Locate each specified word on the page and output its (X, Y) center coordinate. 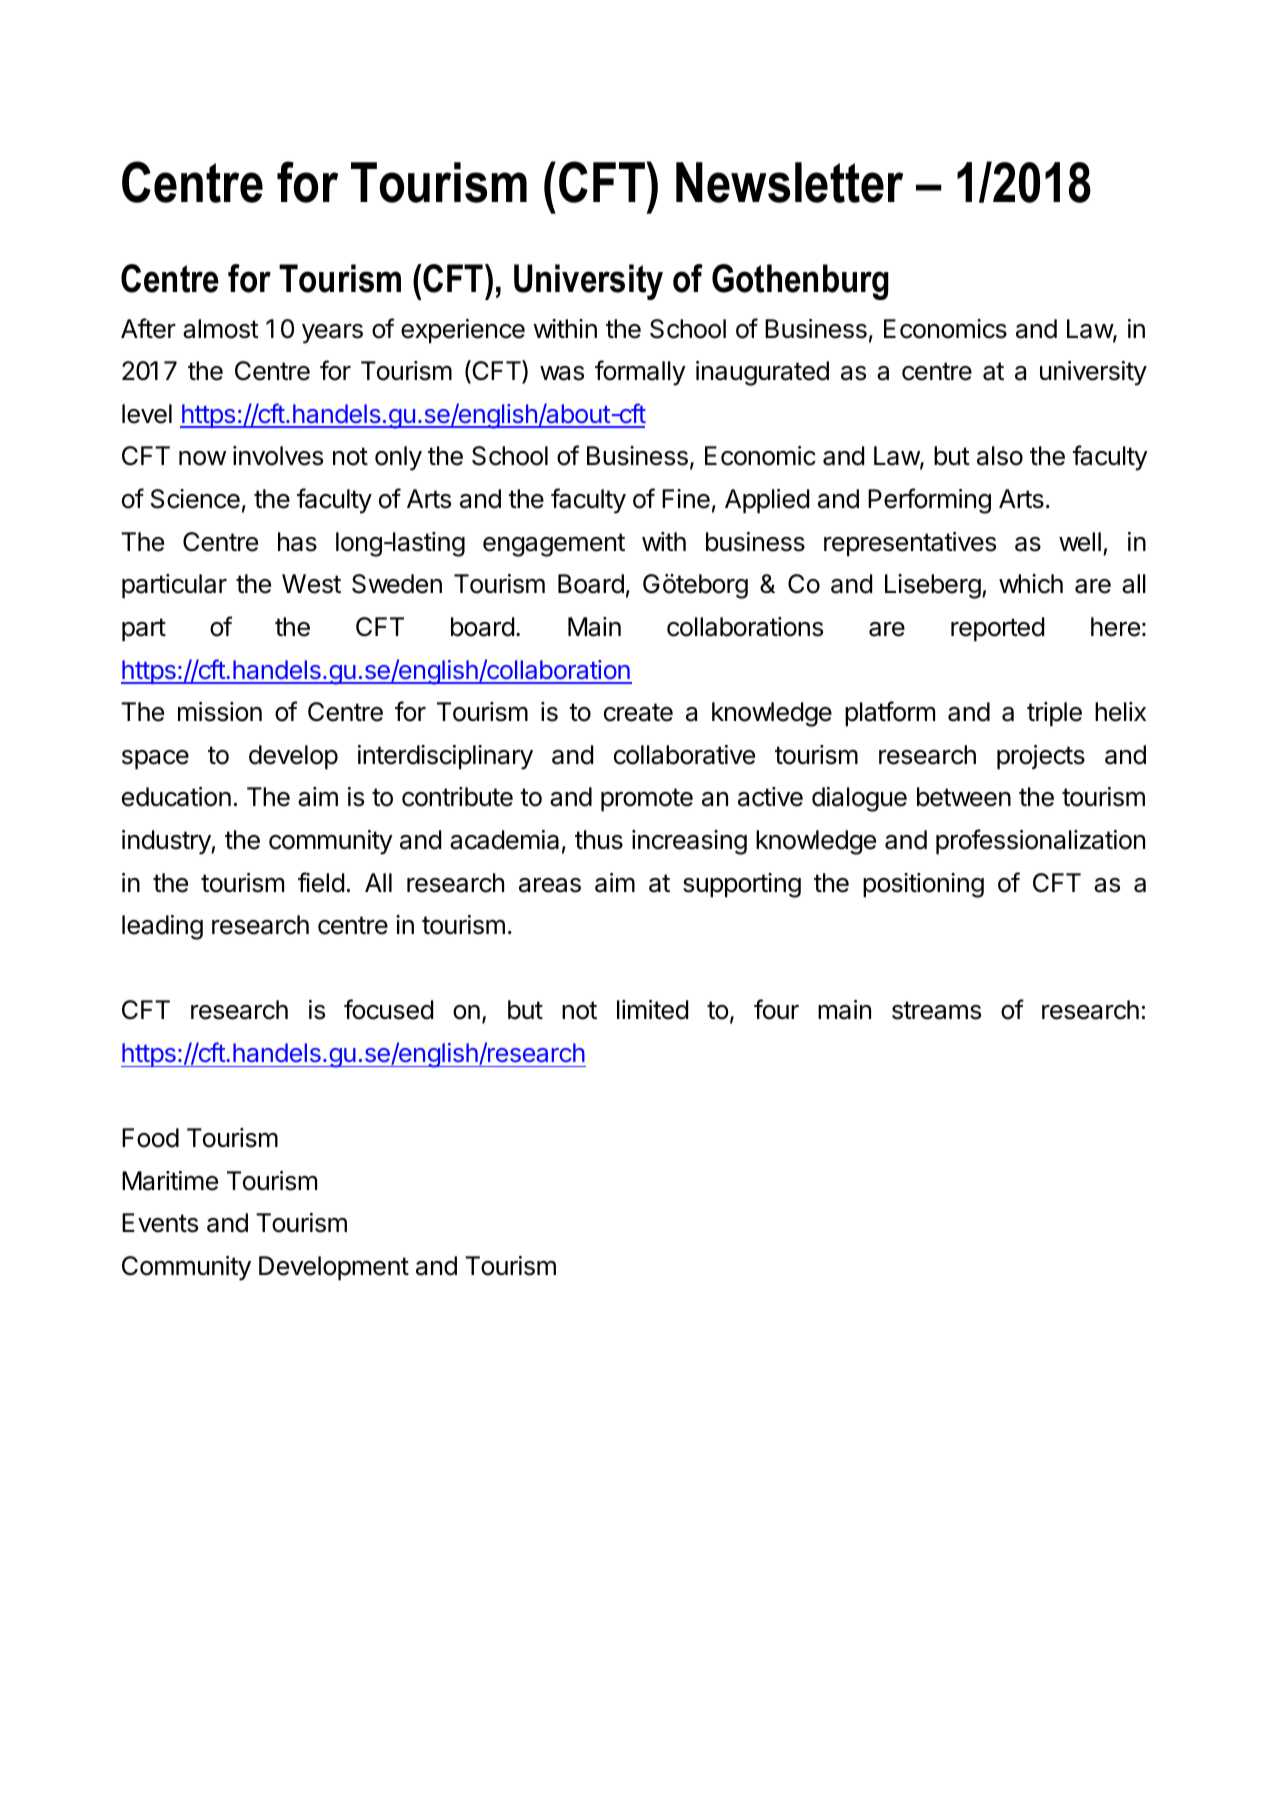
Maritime (170, 1181)
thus (599, 840)
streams (936, 1010)
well (1080, 542)
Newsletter (789, 182)
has (297, 542)
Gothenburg (800, 282)
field (321, 882)
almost (221, 329)
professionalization (1040, 842)
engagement (554, 545)
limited (652, 1010)
